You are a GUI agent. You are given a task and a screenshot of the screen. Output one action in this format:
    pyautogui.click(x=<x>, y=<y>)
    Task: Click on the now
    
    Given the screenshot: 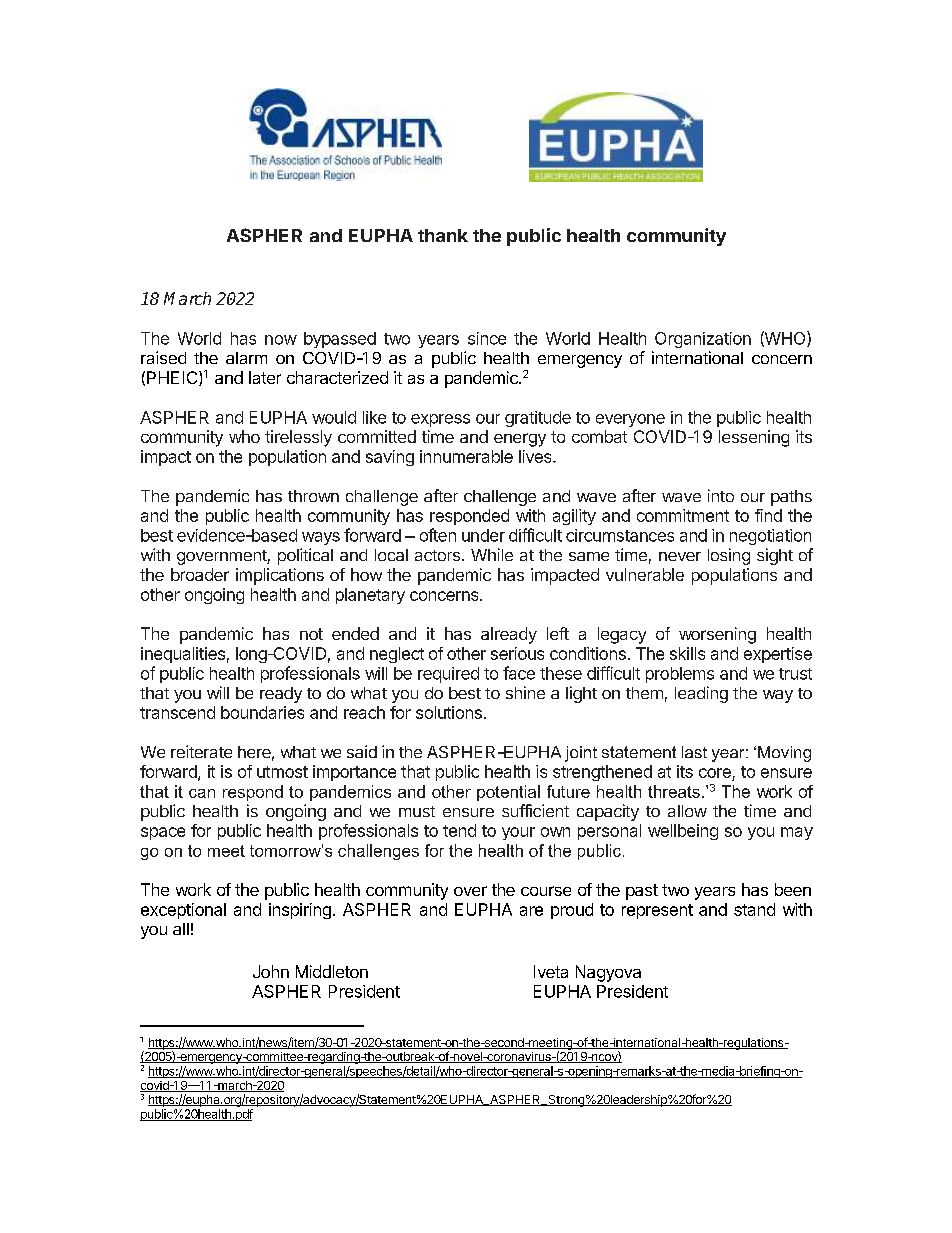 What is the action you would take?
    pyautogui.click(x=281, y=340)
